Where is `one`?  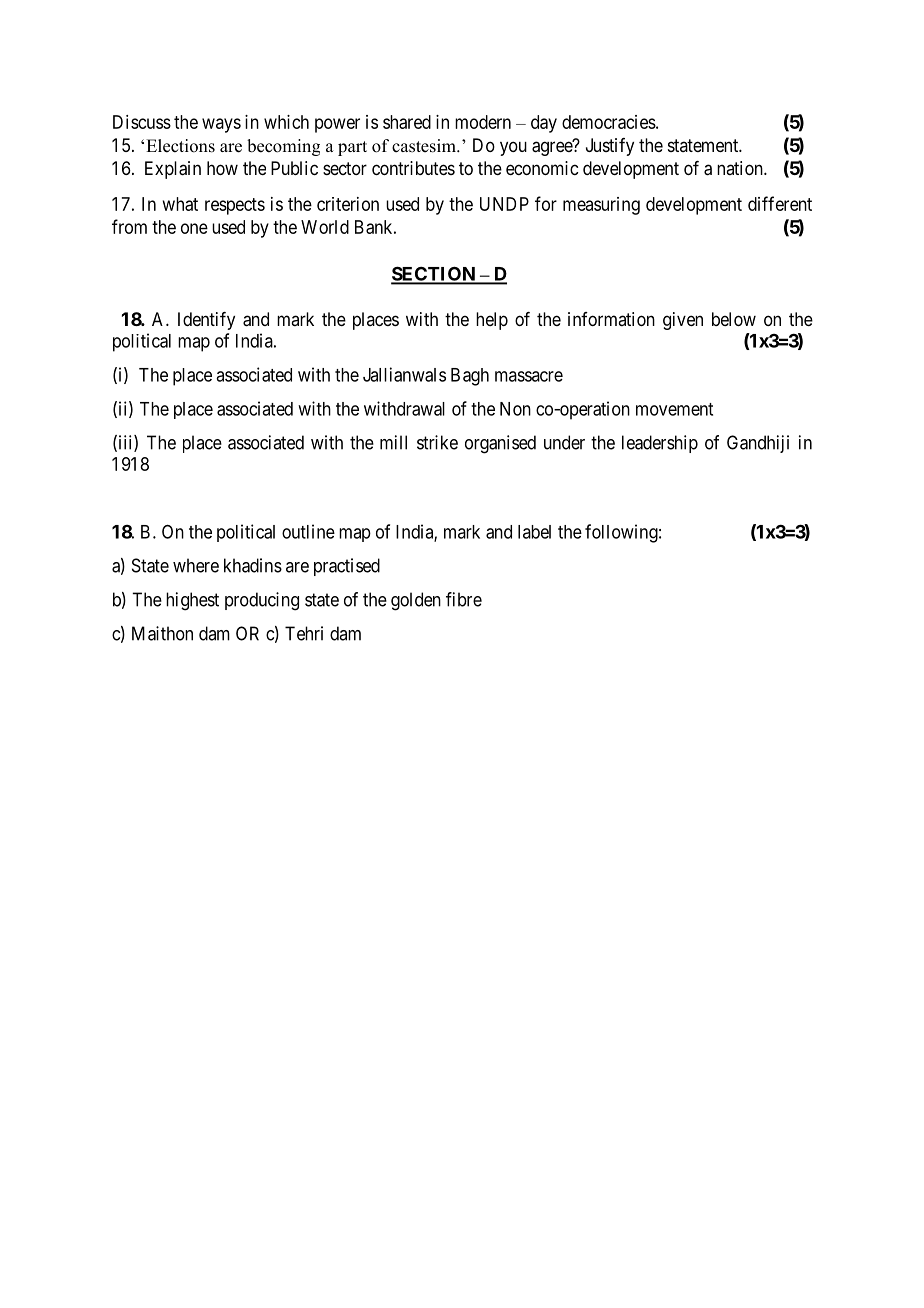
one is located at coordinates (194, 228).
